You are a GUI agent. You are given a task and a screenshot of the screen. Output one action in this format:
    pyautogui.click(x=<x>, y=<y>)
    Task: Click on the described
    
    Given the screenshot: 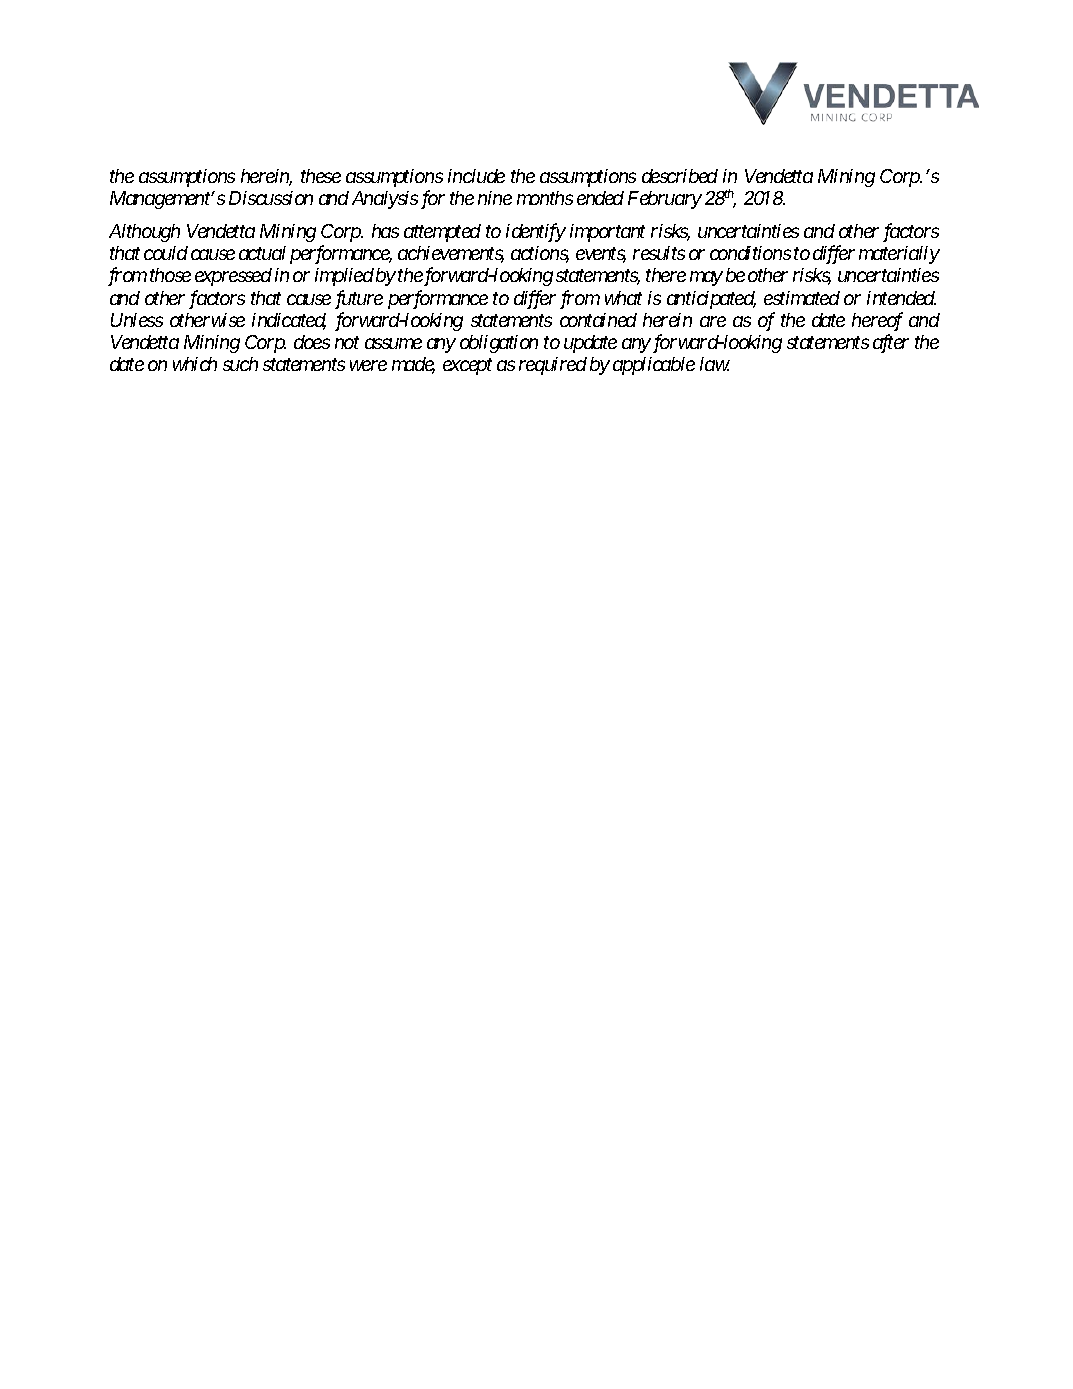 What is the action you would take?
    pyautogui.click(x=680, y=176)
